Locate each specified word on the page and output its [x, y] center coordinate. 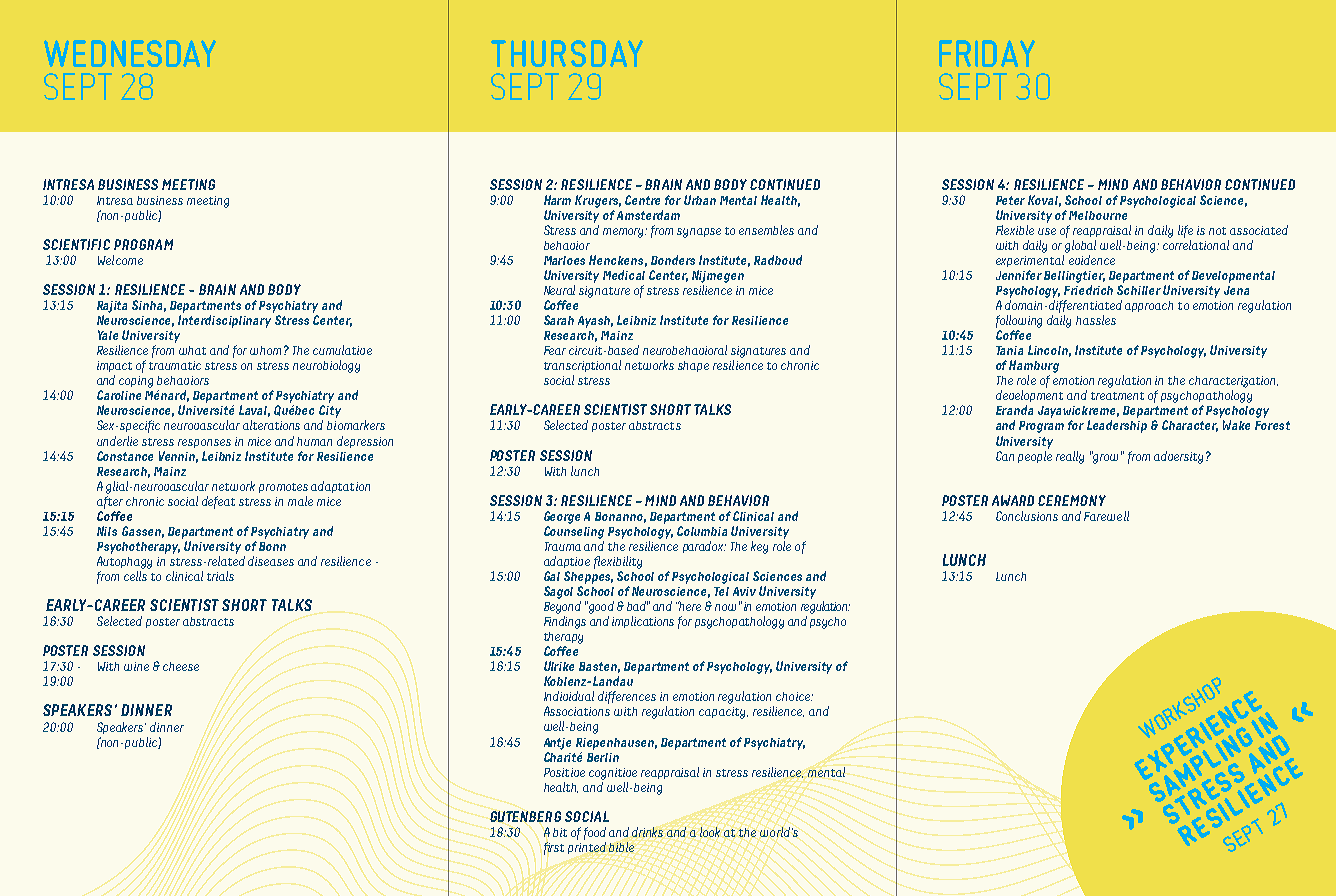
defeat [218, 502]
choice [794, 696]
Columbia [702, 531]
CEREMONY [1072, 500]
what [192, 350]
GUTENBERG [525, 816]
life [1185, 231]
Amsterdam [648, 215]
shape [693, 366]
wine [136, 666]
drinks [647, 832]
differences [627, 697]
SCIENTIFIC [76, 244]
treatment [1117, 396]
